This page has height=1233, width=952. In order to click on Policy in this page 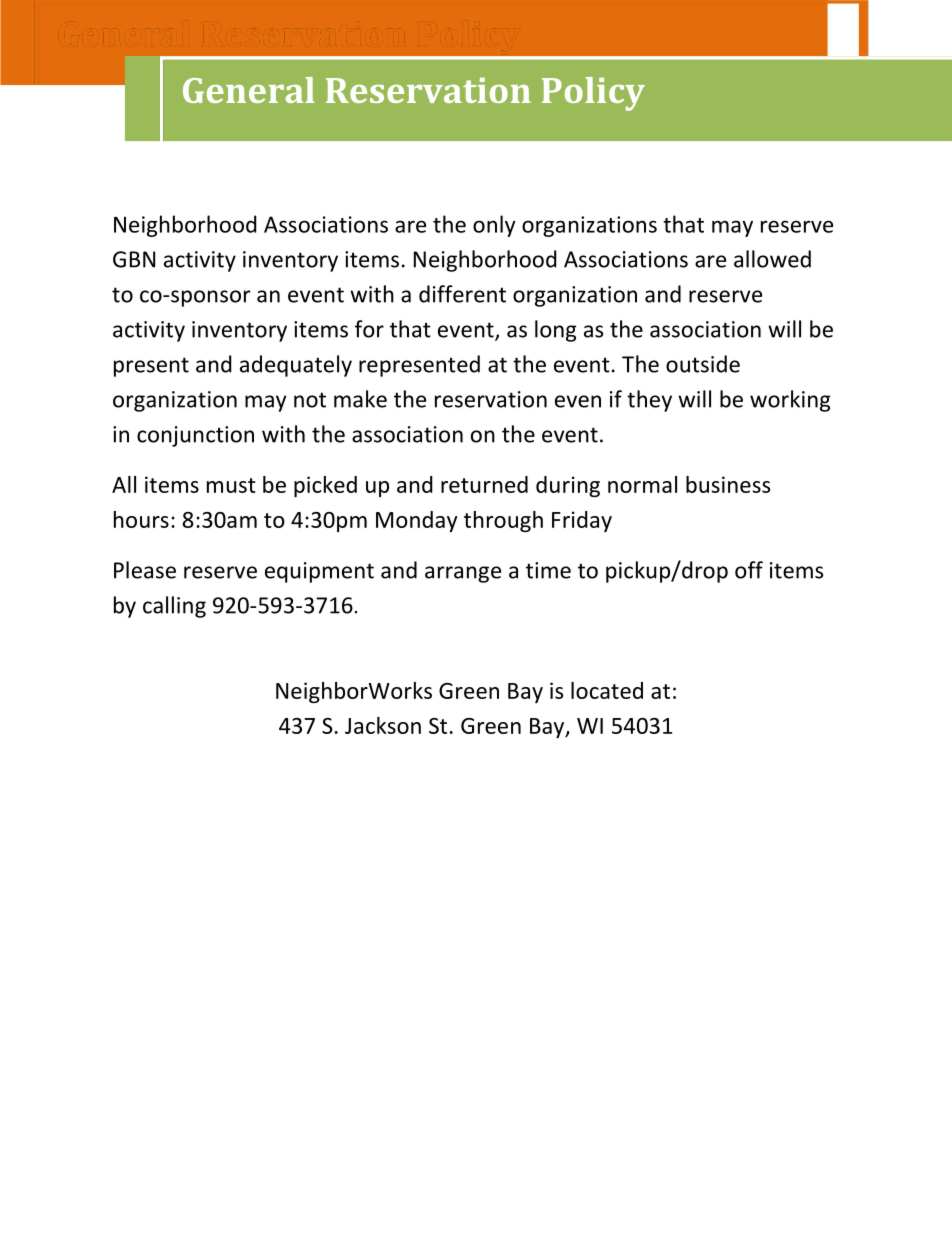, I will do `click(593, 94)`.
